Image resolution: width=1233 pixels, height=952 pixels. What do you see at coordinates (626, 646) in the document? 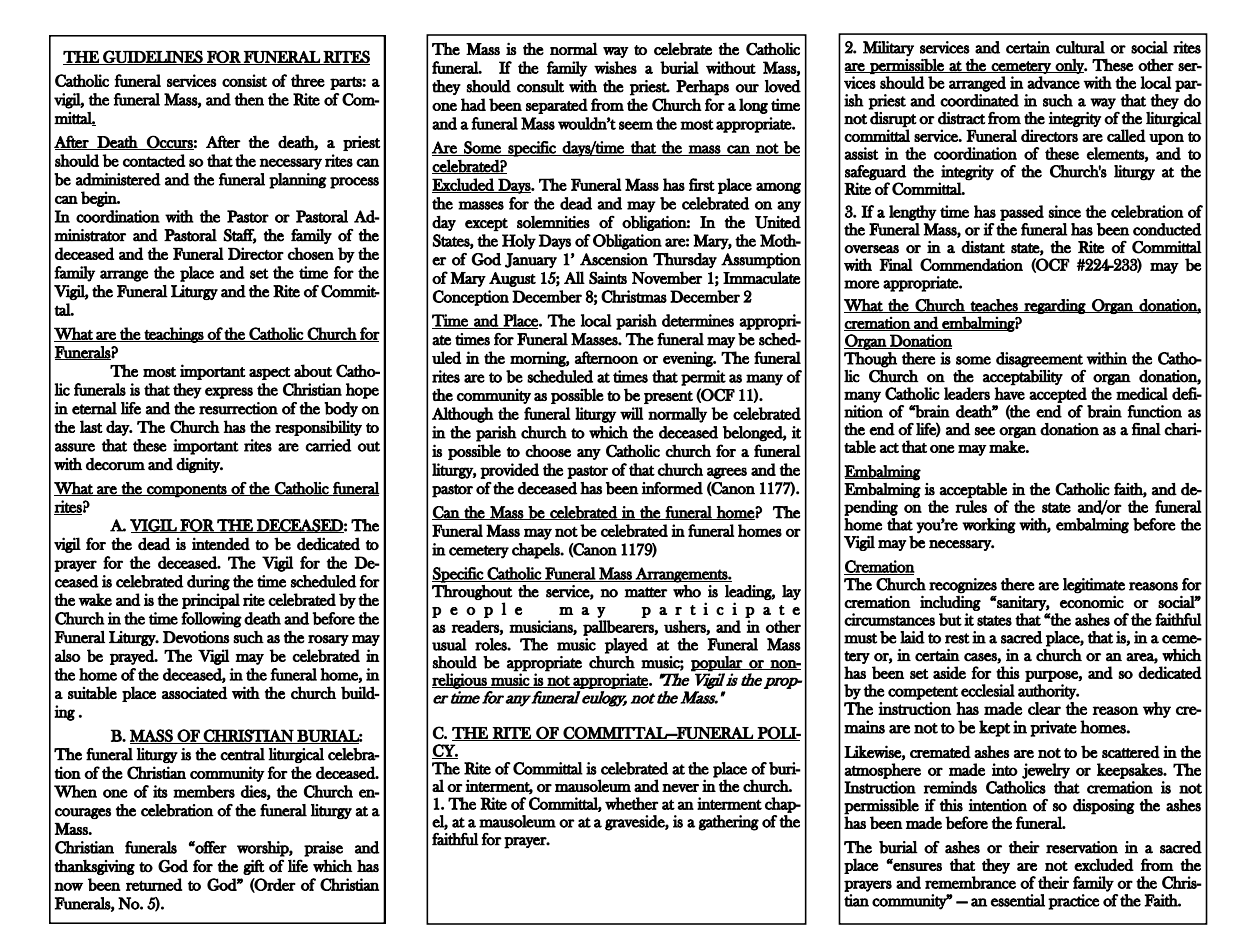
I see `played` at bounding box center [626, 646].
